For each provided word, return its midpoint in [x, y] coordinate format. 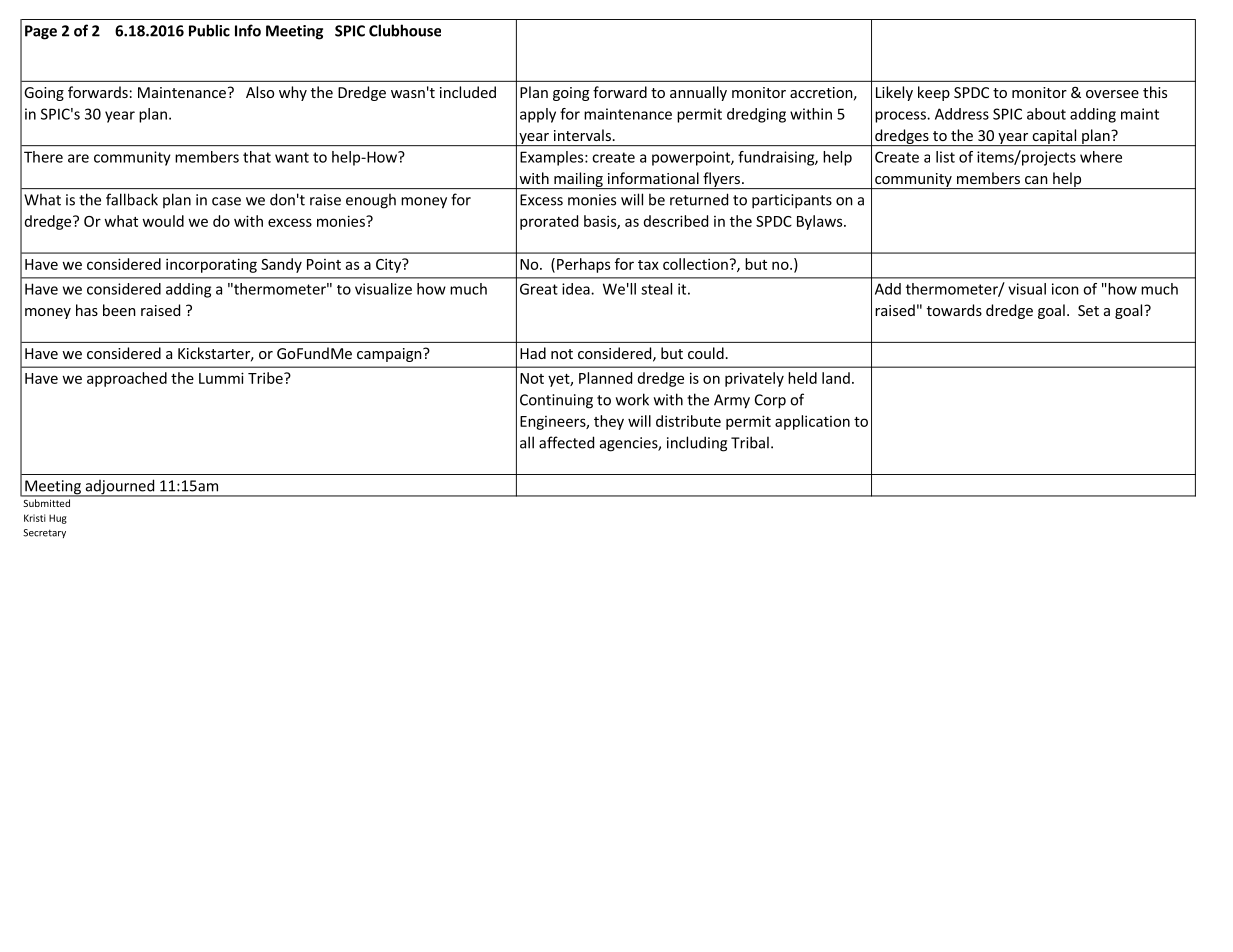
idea [577, 289]
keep [934, 93]
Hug [58, 519]
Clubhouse [405, 30]
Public [209, 30]
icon [1065, 289]
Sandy [281, 265]
